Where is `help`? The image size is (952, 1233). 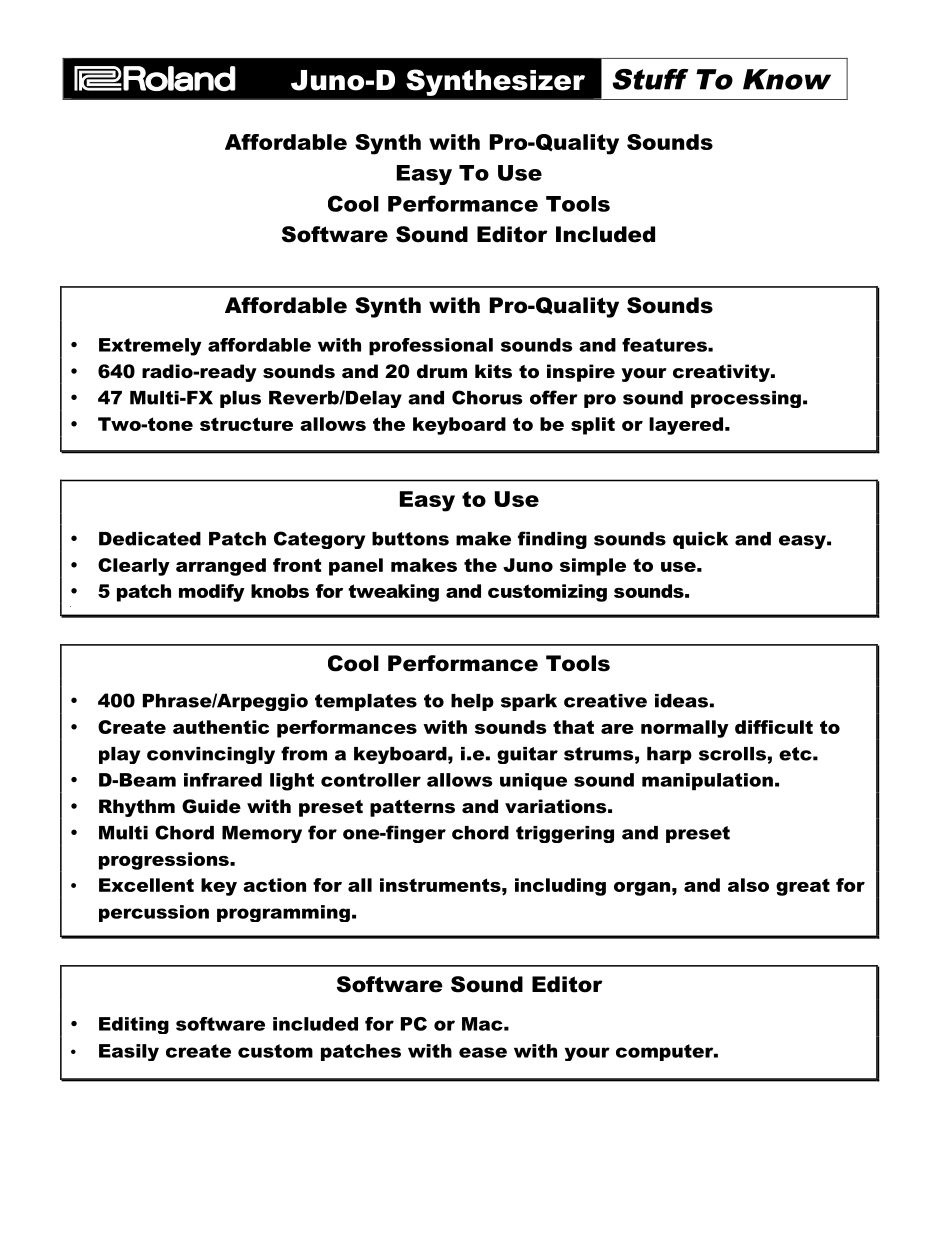
help is located at coordinates (472, 702).
